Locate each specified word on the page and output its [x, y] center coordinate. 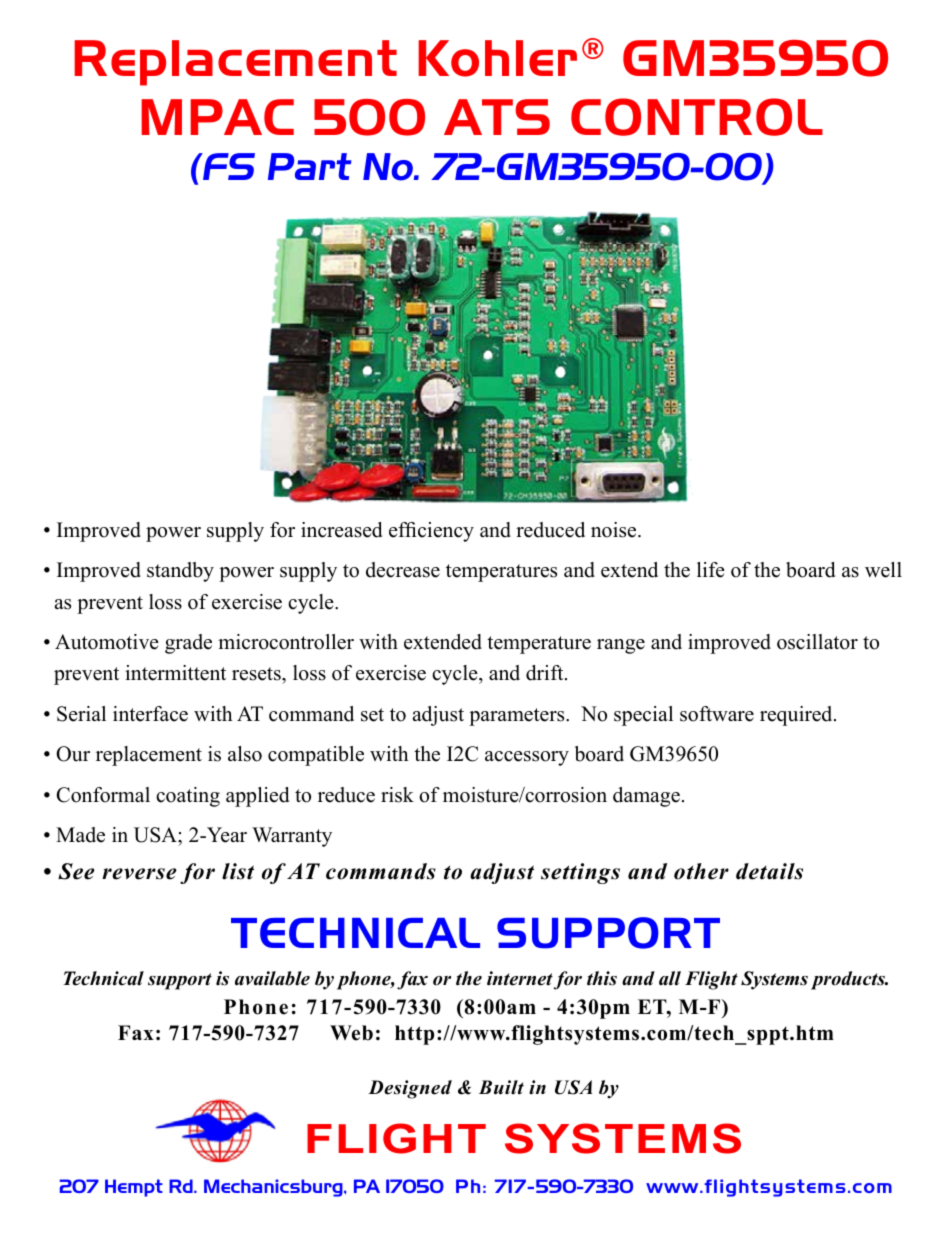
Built [501, 1087]
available [272, 978]
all [670, 978]
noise [615, 530]
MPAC [217, 117]
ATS [497, 117]
